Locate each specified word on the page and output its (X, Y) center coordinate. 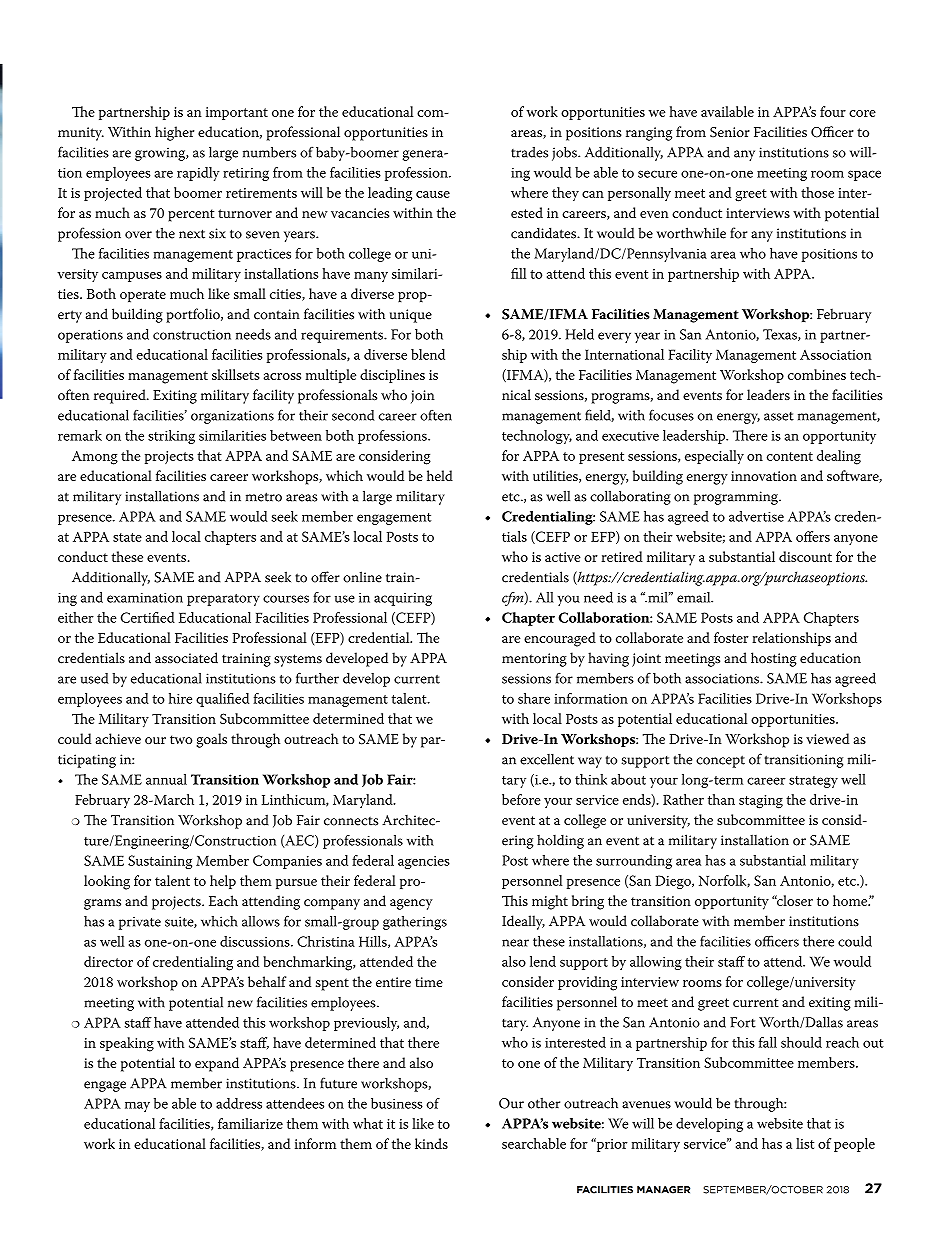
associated (186, 658)
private (140, 923)
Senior (730, 132)
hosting (774, 659)
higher (174, 133)
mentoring (534, 660)
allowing (656, 963)
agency (411, 904)
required (121, 396)
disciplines (392, 376)
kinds (431, 1143)
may (137, 1106)
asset (779, 416)
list (805, 1143)
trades (529, 152)
